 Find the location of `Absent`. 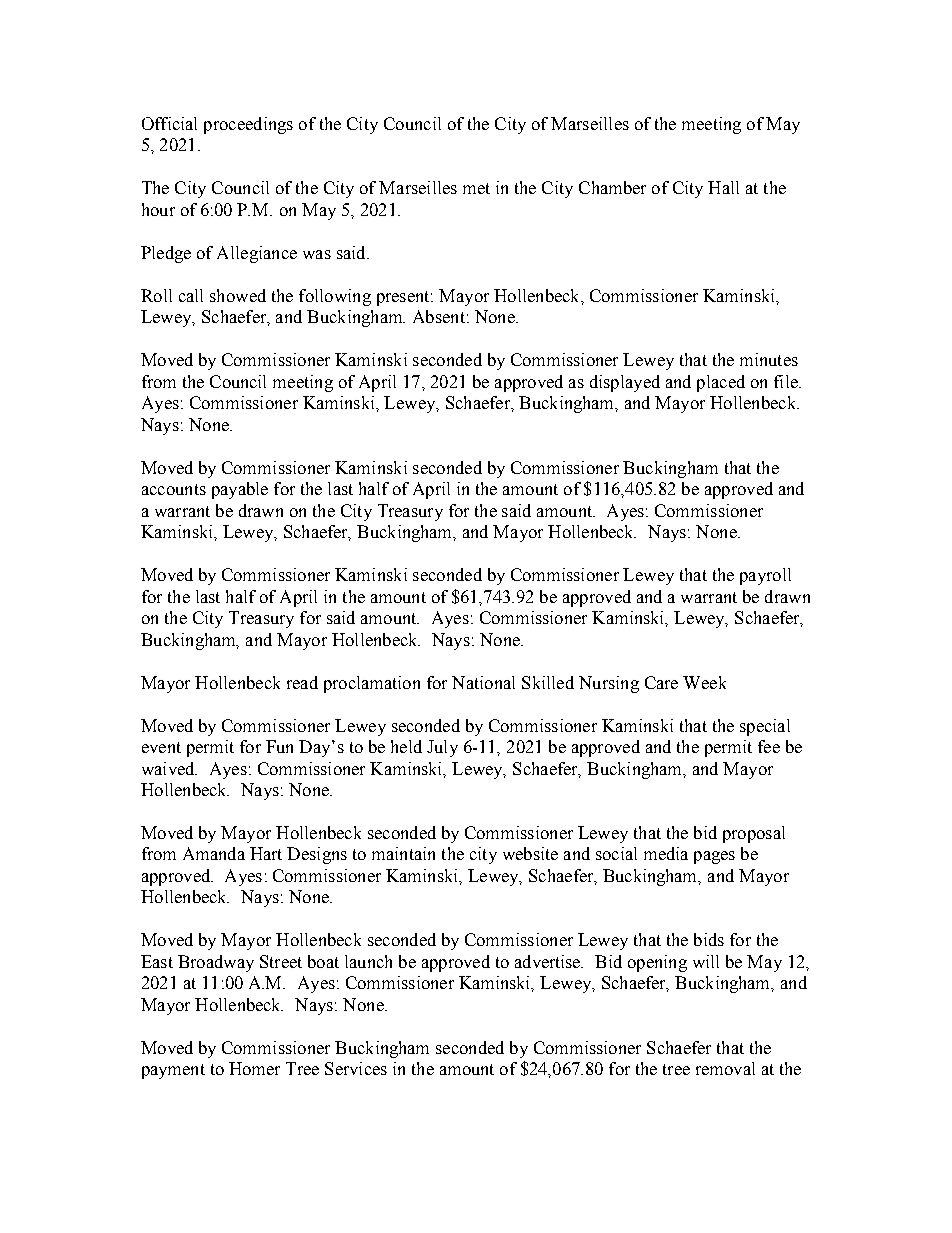

Absent is located at coordinates (439, 316).
